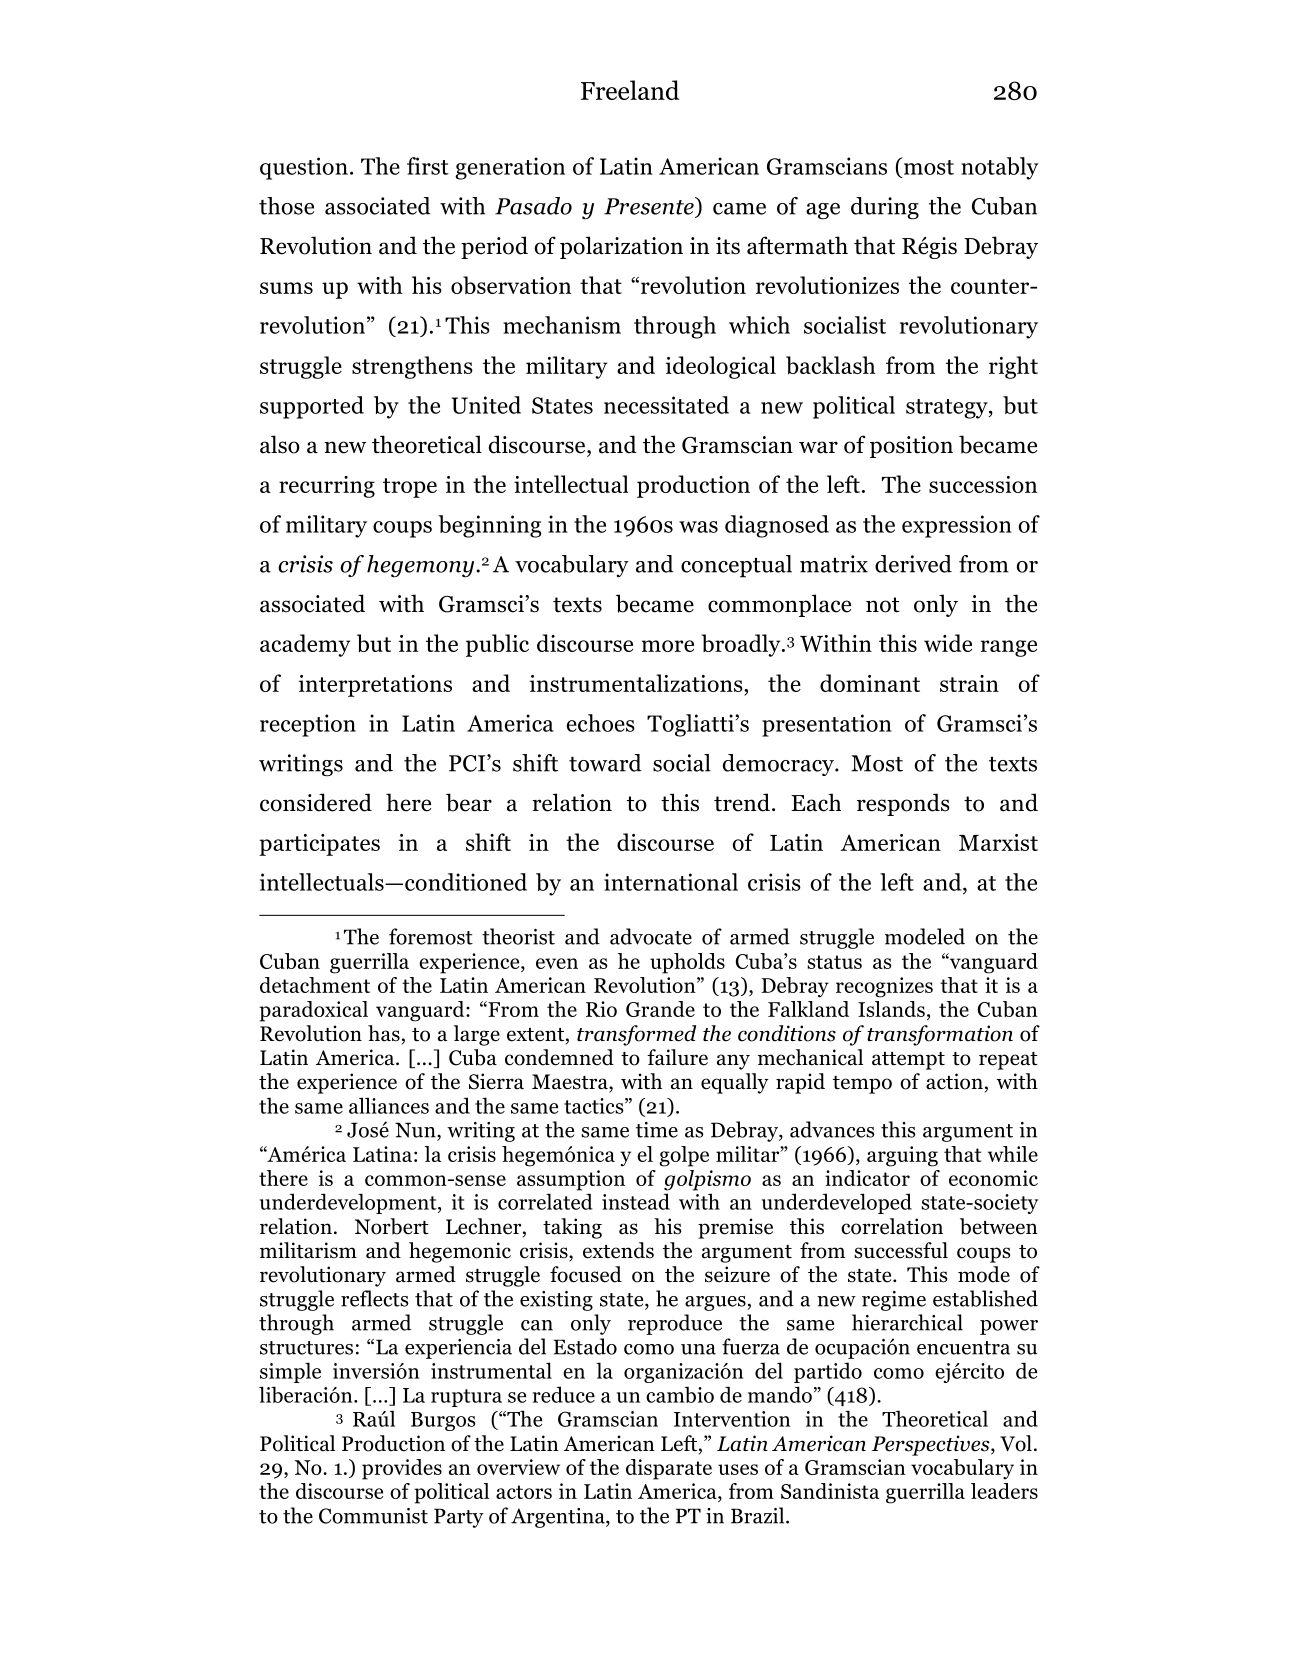 The height and width of the page is (1680, 1298). Describe the element at coordinates (636, 1035) in the page. I see `transformed` at that location.
